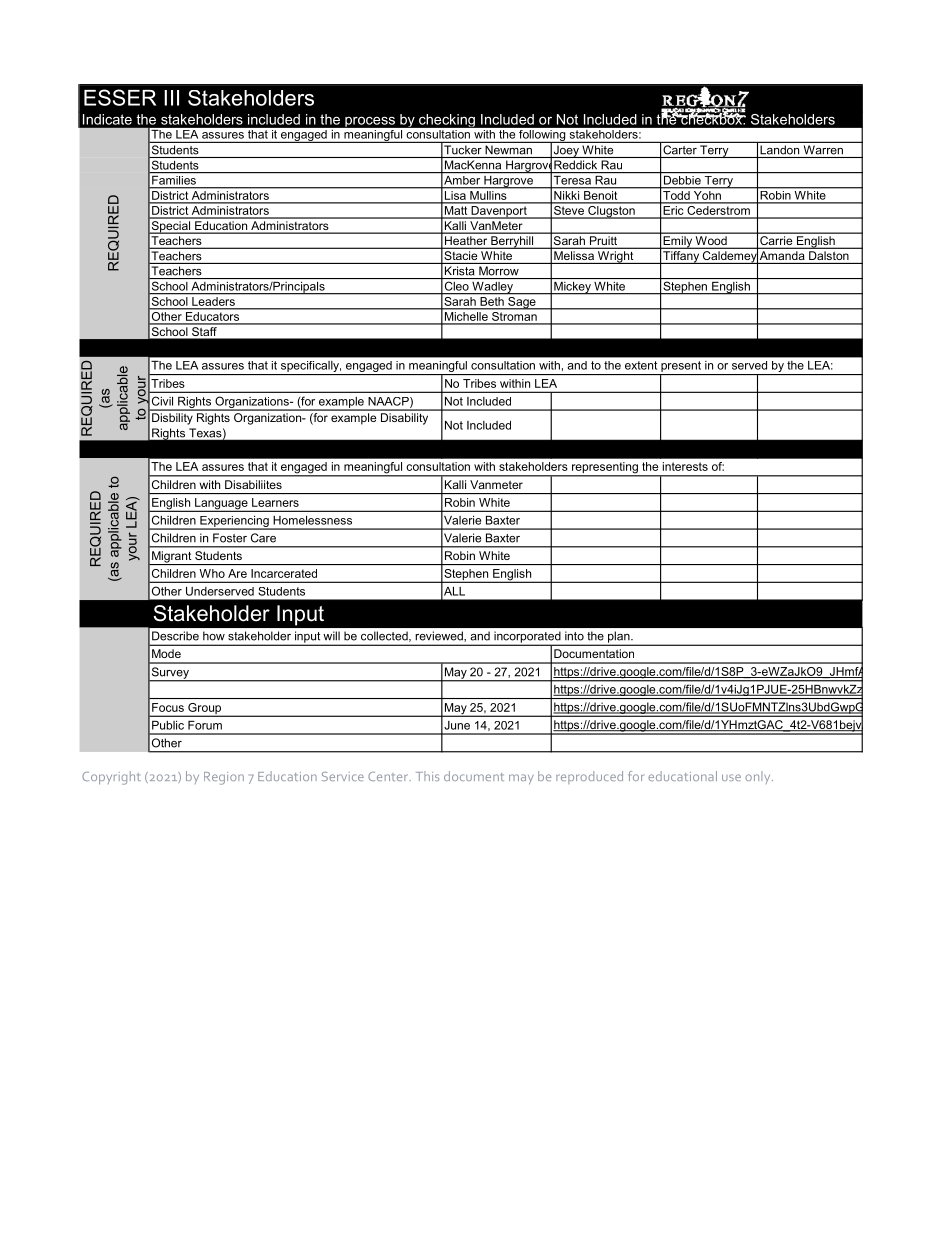 The height and width of the screenshot is (1233, 952). Describe the element at coordinates (616, 257) in the screenshot. I see `Wright` at that location.
